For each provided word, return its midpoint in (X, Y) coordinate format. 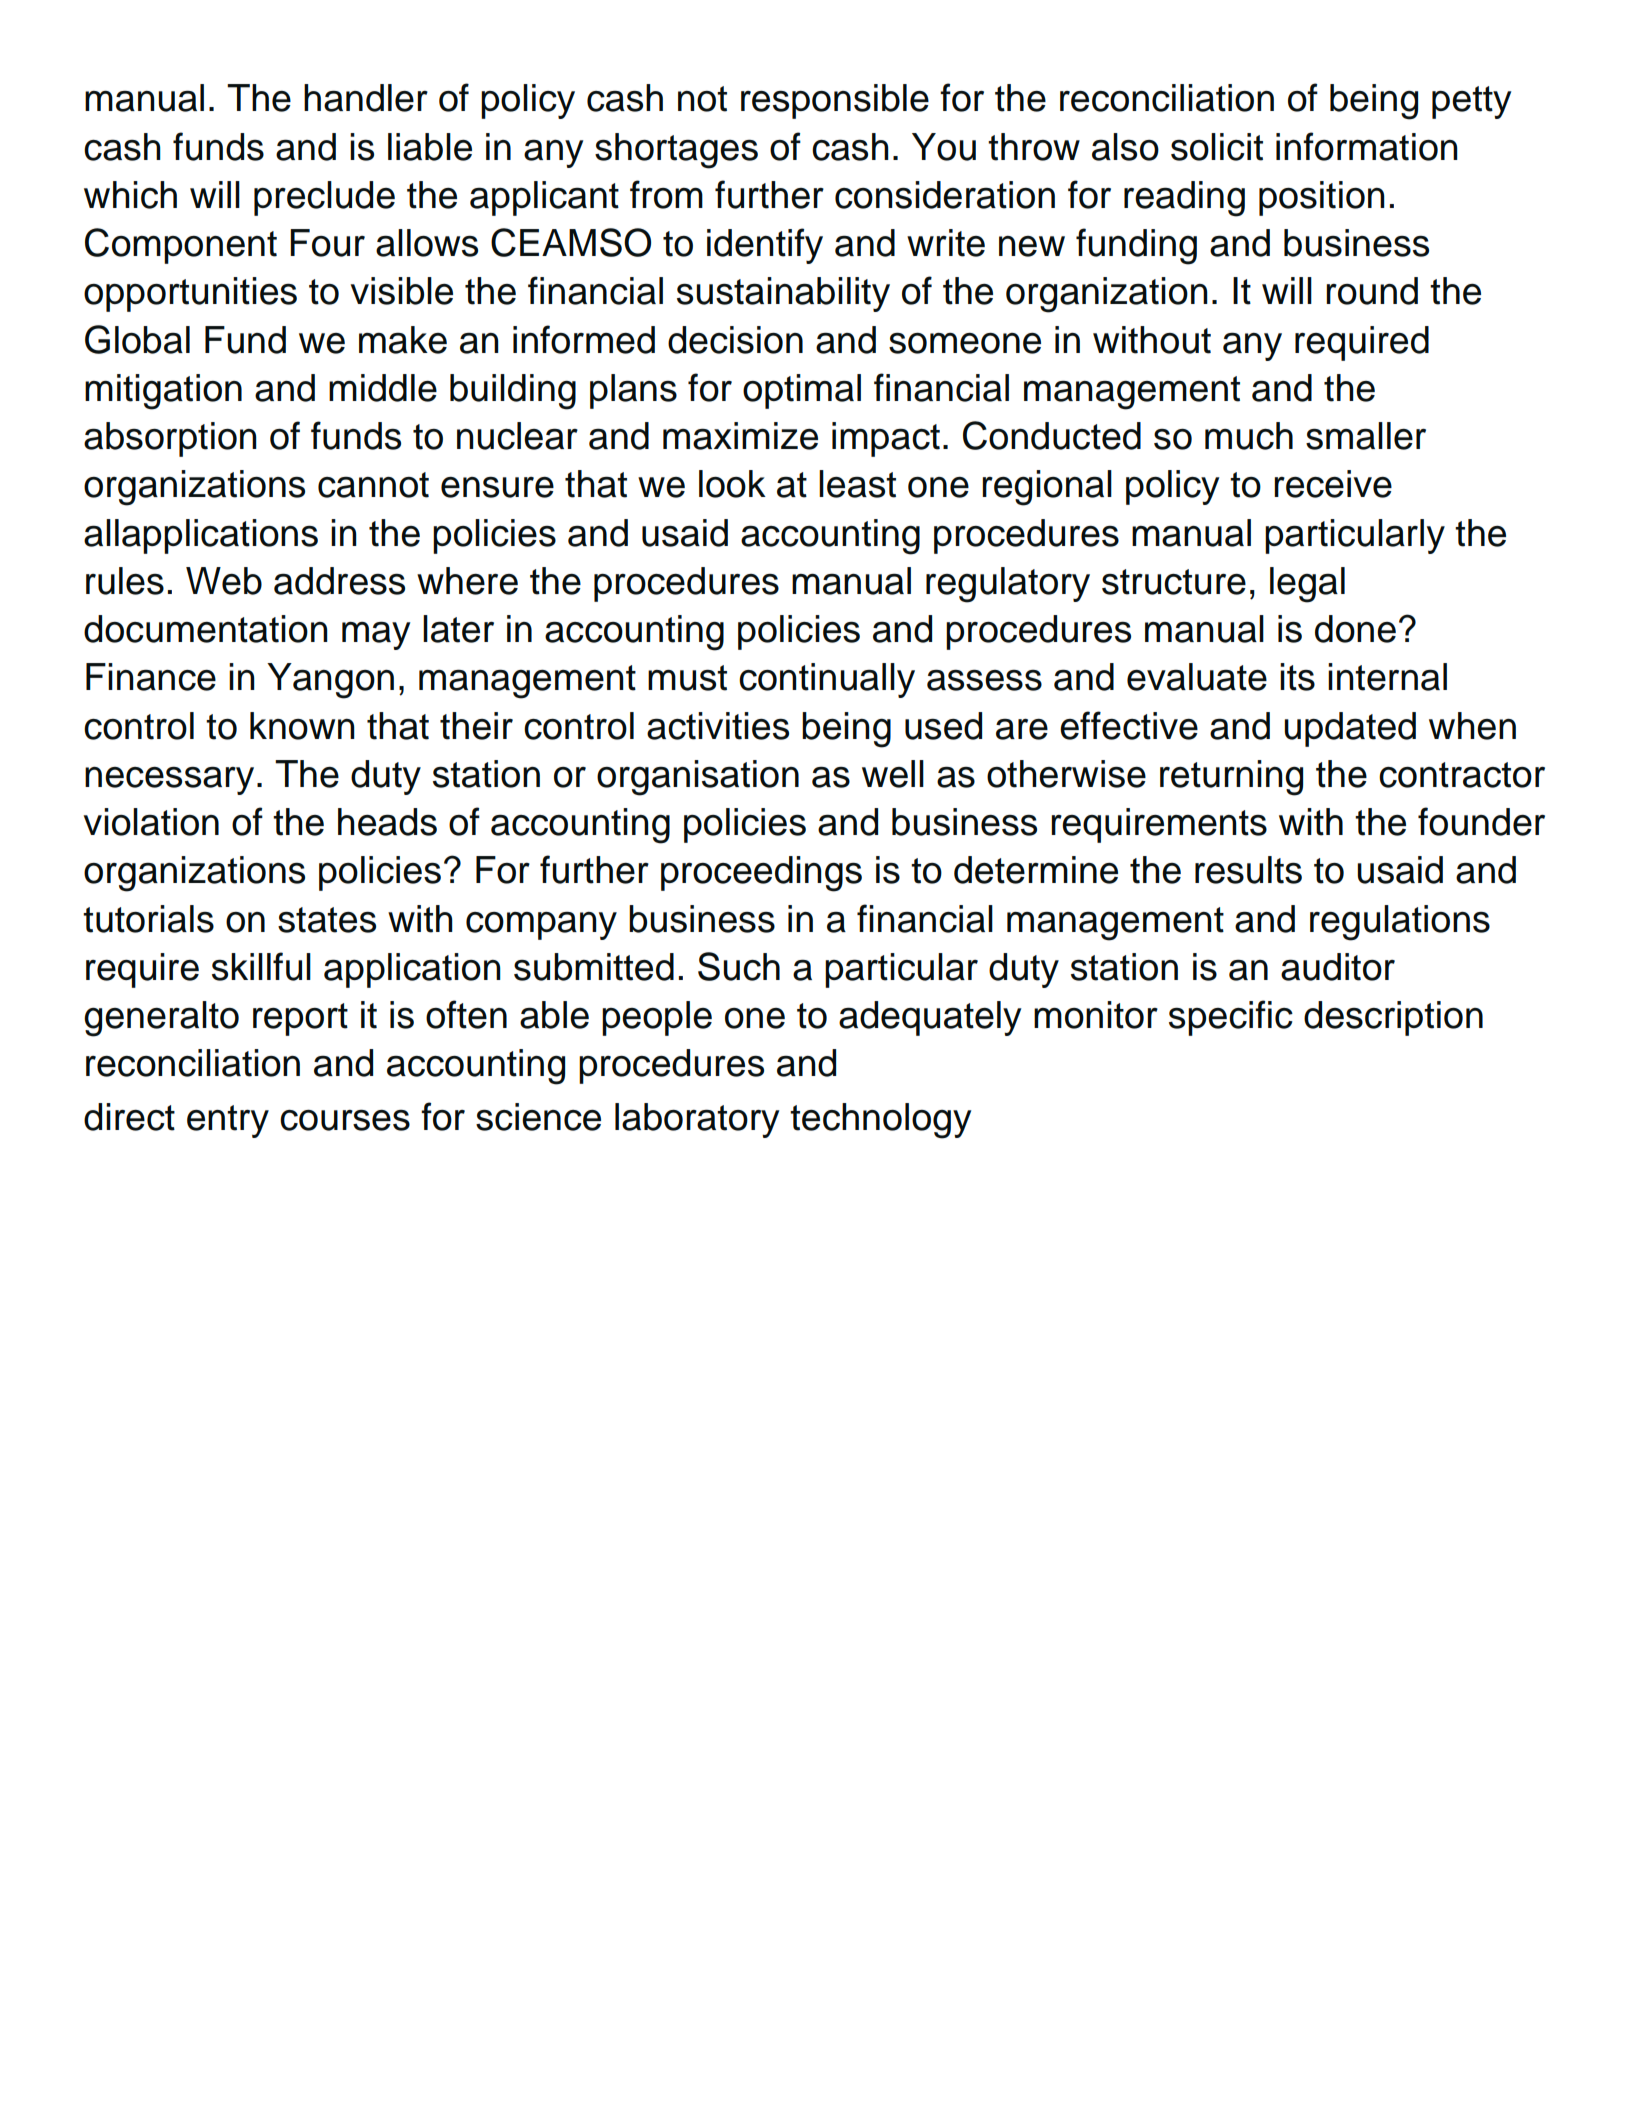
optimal (802, 391)
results (1248, 870)
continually (827, 680)
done (1355, 629)
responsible (835, 101)
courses (345, 1120)
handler (366, 98)
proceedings (761, 874)
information (1367, 146)
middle (383, 388)
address (339, 581)
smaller (1366, 436)
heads (387, 822)
